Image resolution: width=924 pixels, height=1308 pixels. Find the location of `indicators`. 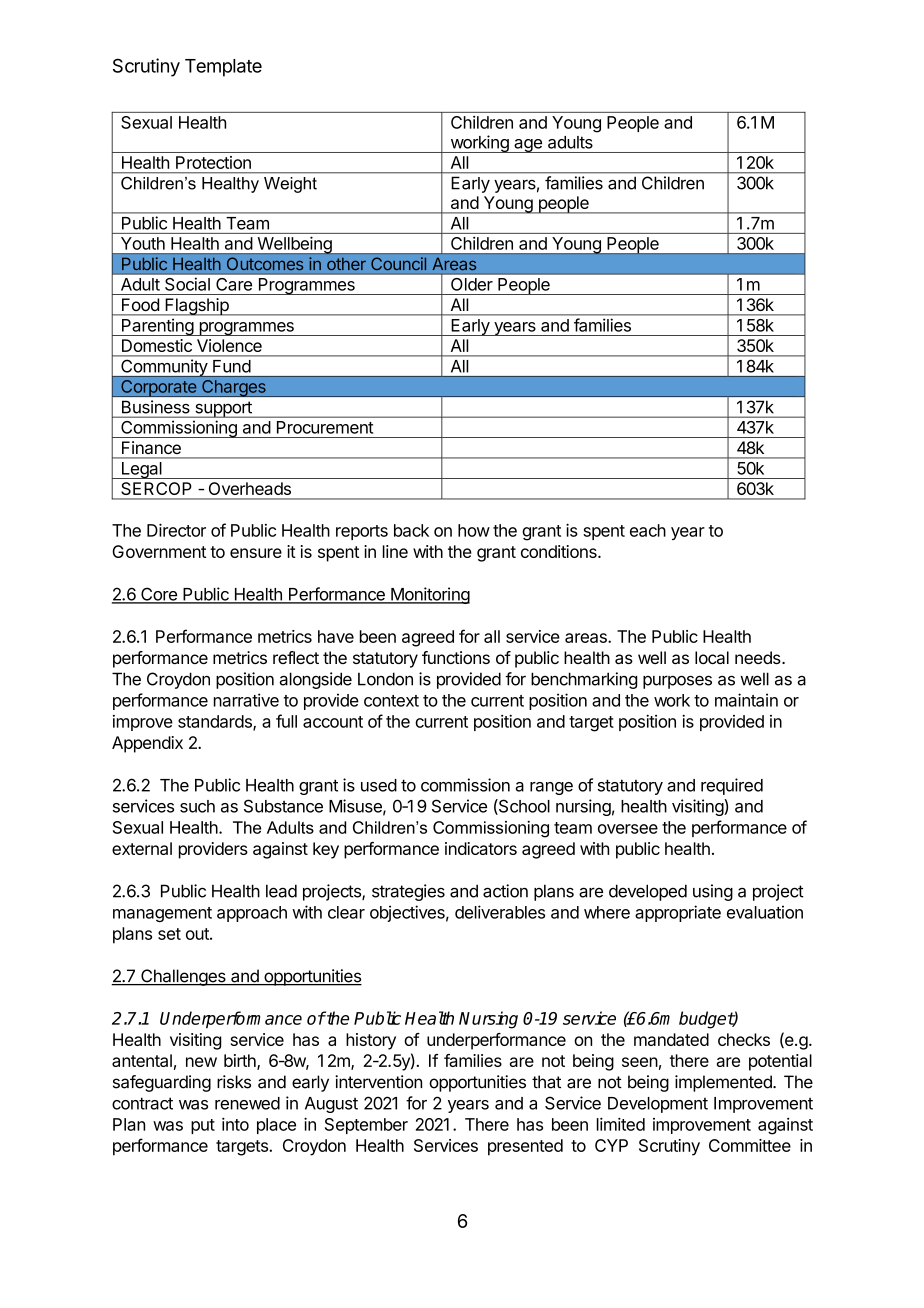

indicators is located at coordinates (481, 848).
